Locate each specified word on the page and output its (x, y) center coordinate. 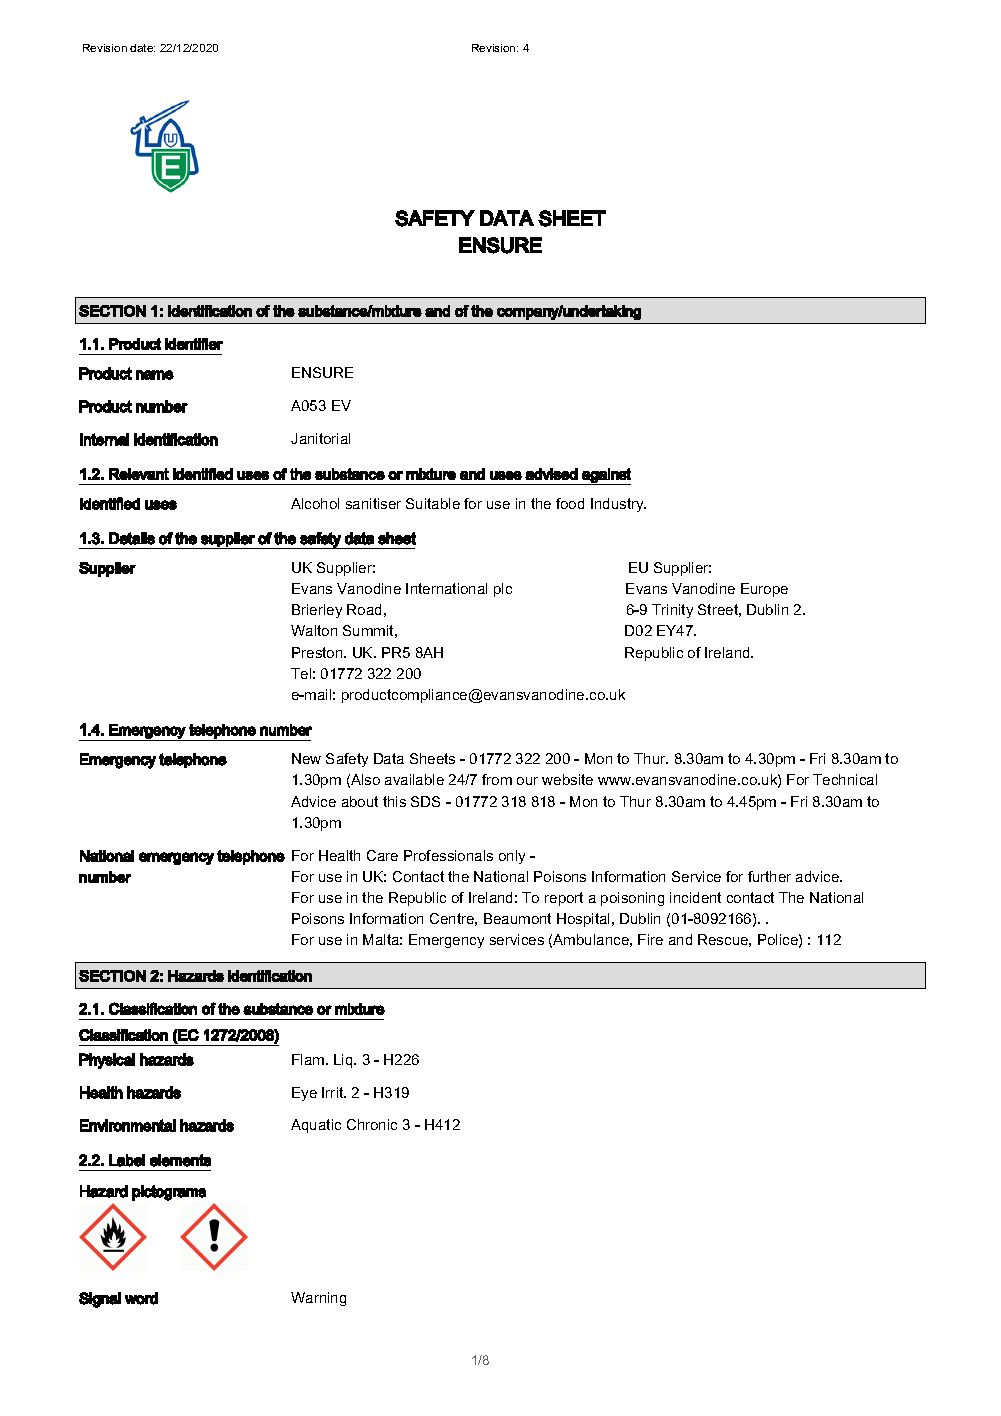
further (769, 876)
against (605, 476)
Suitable (433, 503)
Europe (764, 590)
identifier (194, 344)
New (306, 758)
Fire (650, 939)
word (141, 1298)
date (142, 48)
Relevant (139, 474)
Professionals (448, 855)
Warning (318, 1299)
